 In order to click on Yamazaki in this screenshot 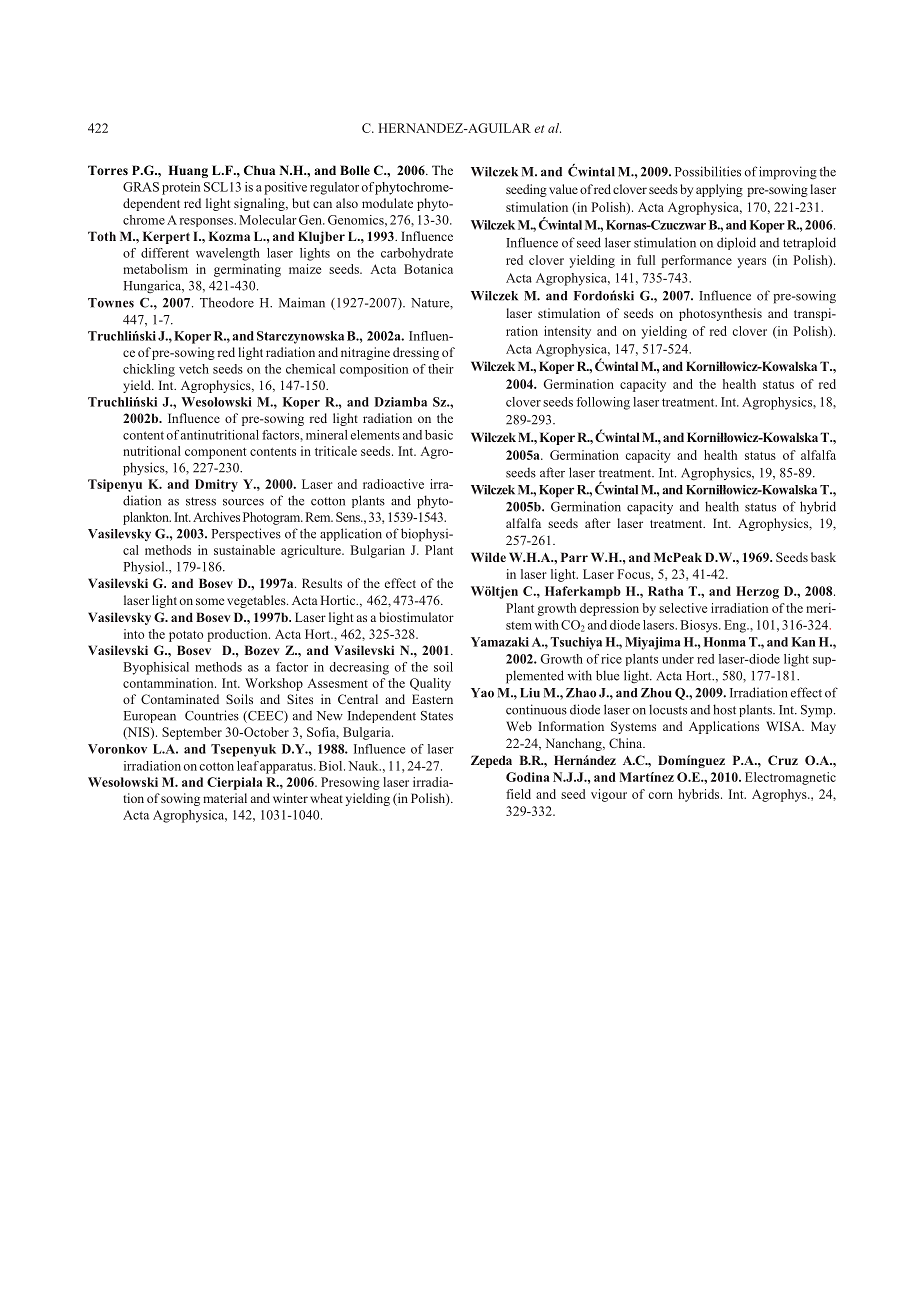, I will do `click(500, 642)`.
